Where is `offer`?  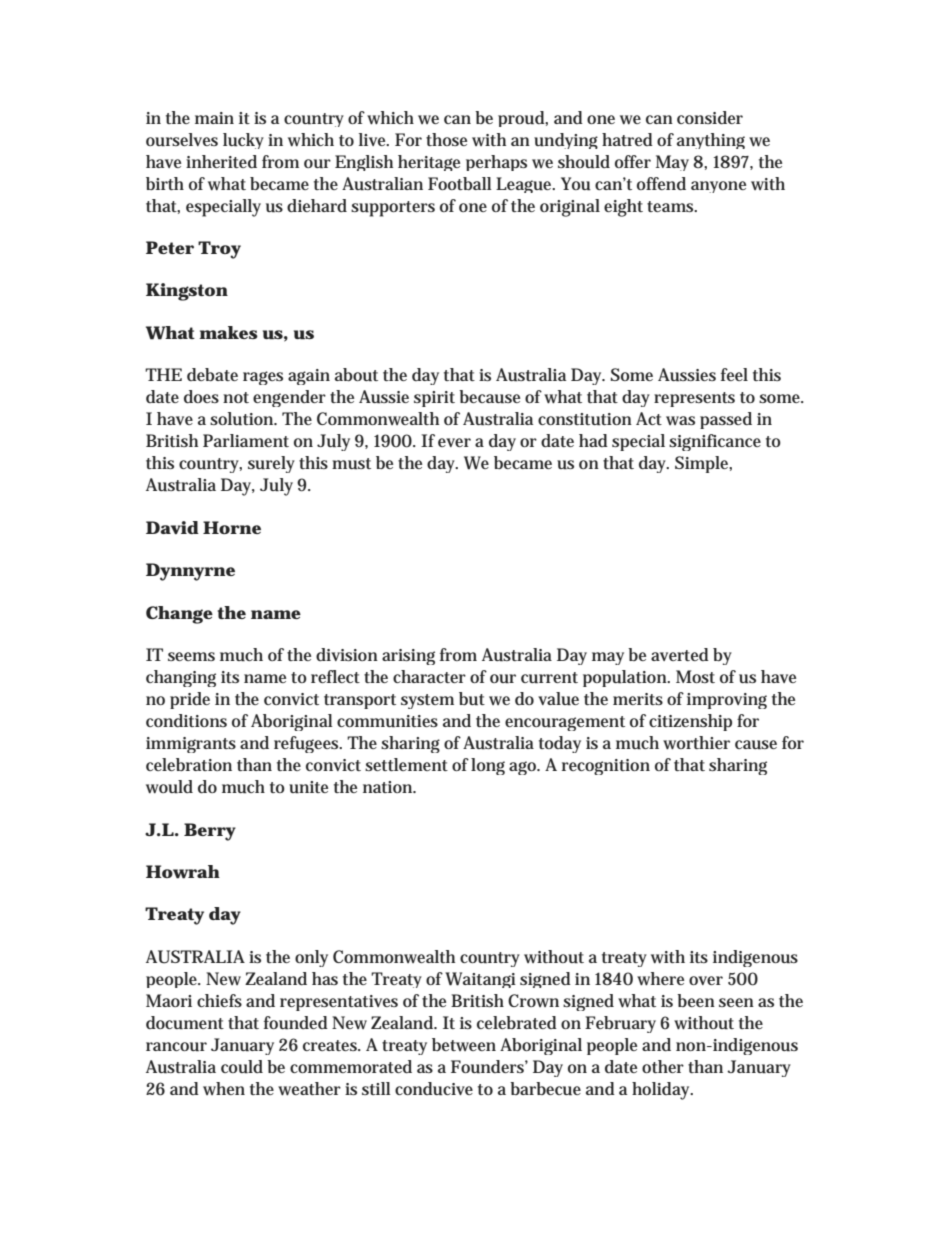
offer is located at coordinates (633, 161).
